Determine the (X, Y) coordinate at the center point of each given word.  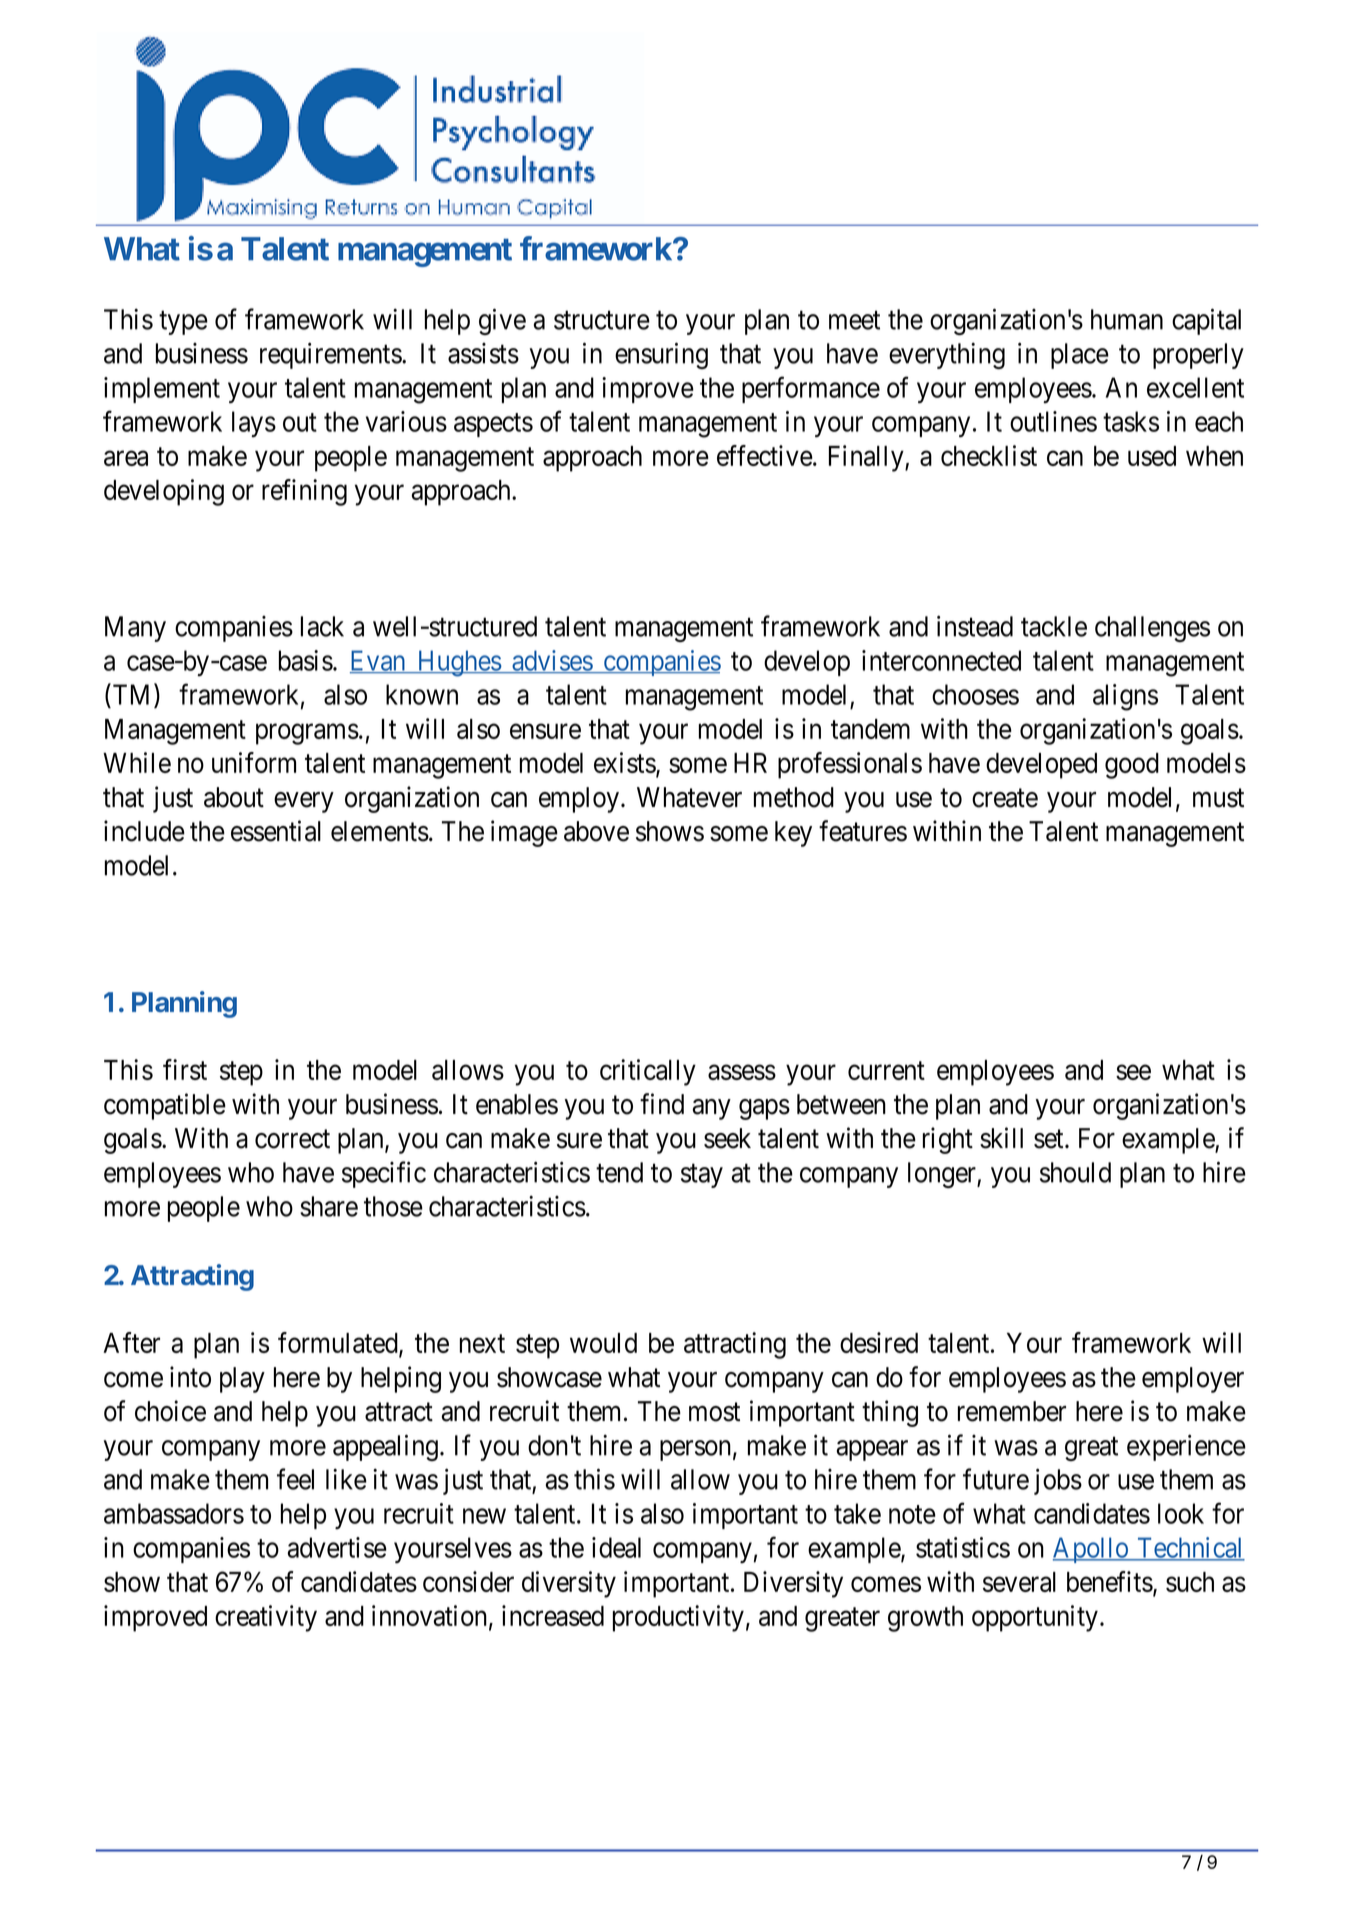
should (1075, 1172)
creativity (266, 1618)
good (1132, 766)
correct (292, 1139)
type (183, 323)
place (1080, 356)
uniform (254, 762)
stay (702, 1176)
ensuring (661, 355)
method (794, 797)
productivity (678, 1618)
